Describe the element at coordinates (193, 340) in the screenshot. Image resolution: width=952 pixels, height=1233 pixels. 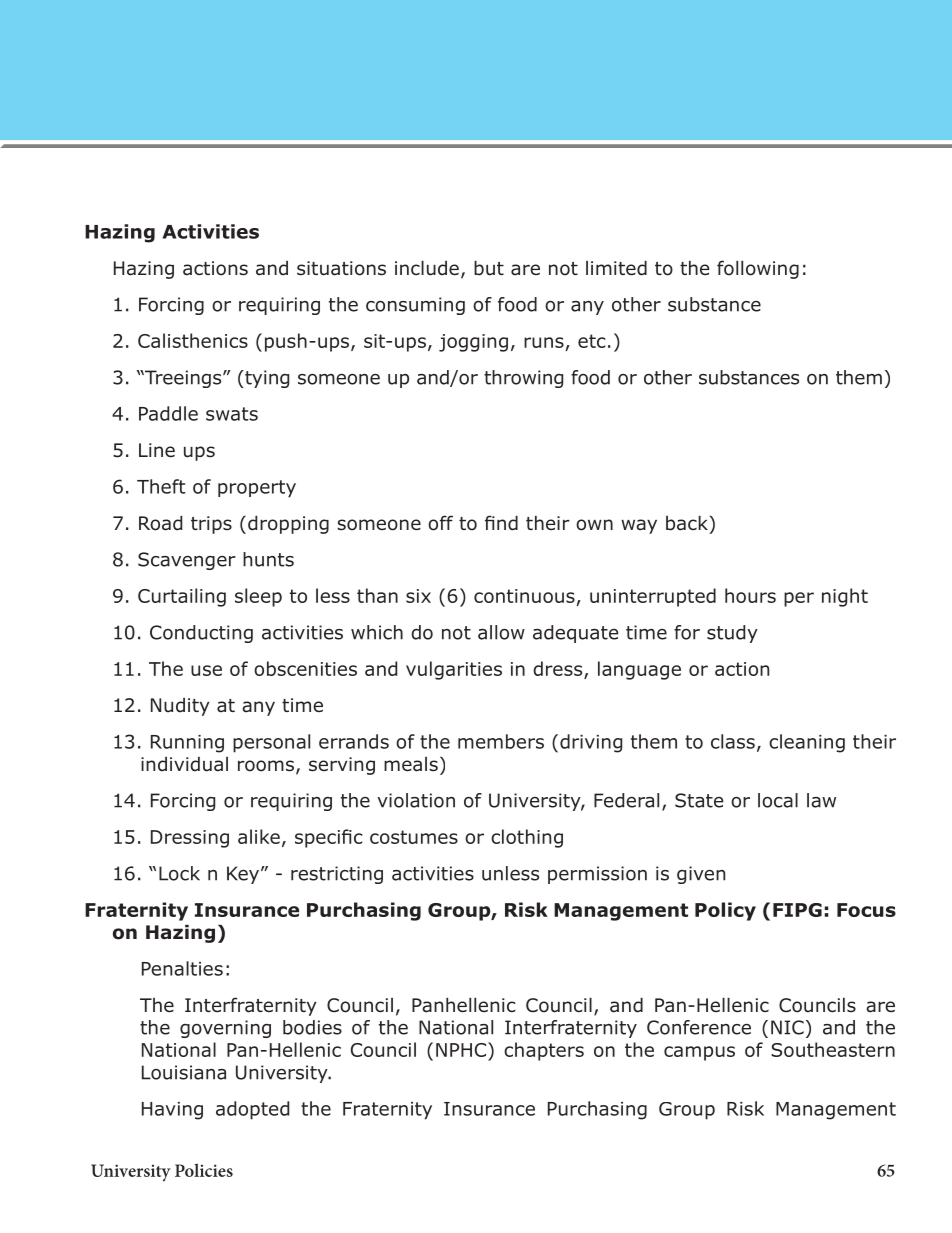
I see `Calisthenics` at that location.
